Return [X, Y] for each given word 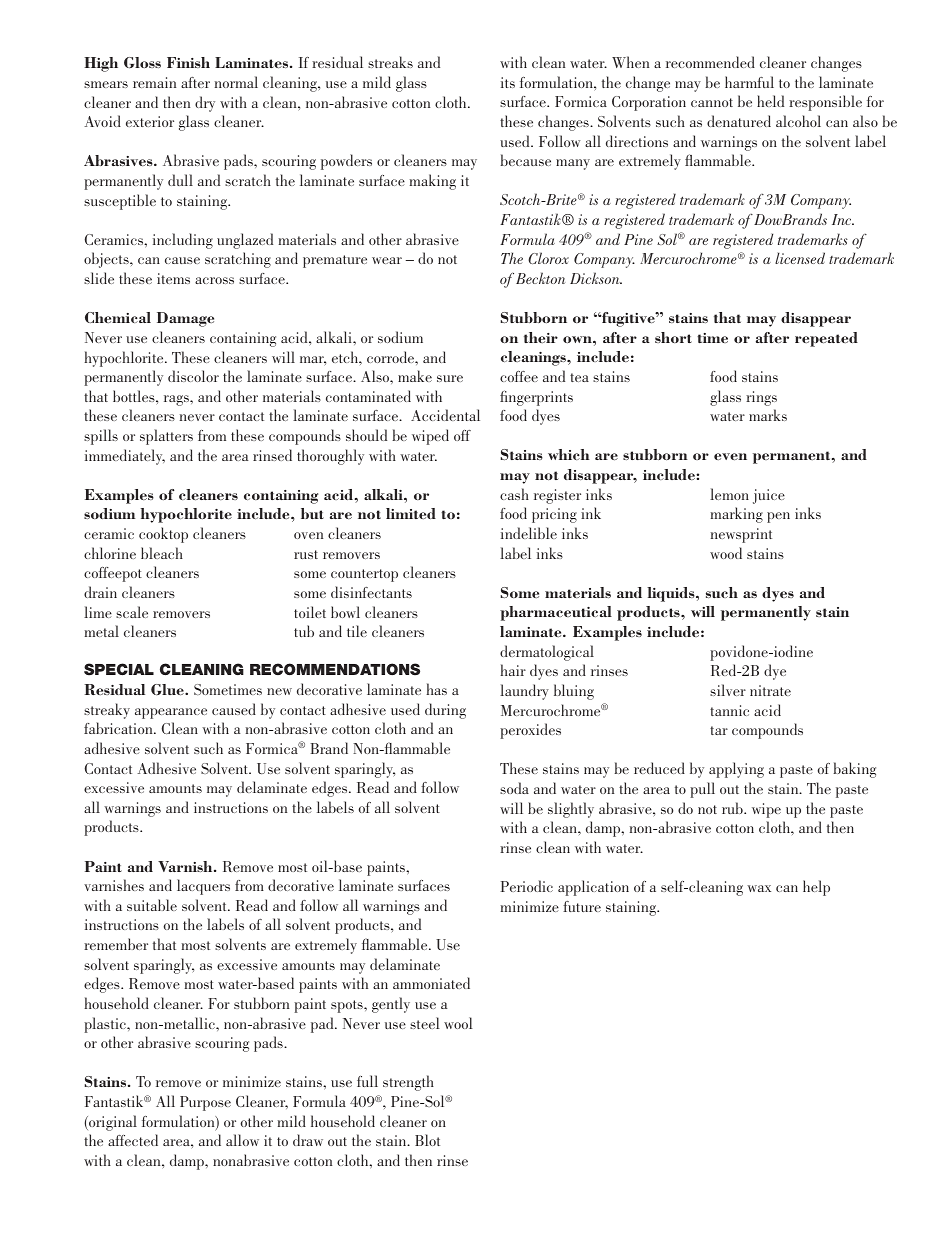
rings [761, 398]
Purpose [205, 1103]
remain [154, 82]
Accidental [445, 415]
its [508, 82]
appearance [171, 713]
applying [736, 770]
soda [514, 788]
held [770, 101]
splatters [166, 437]
